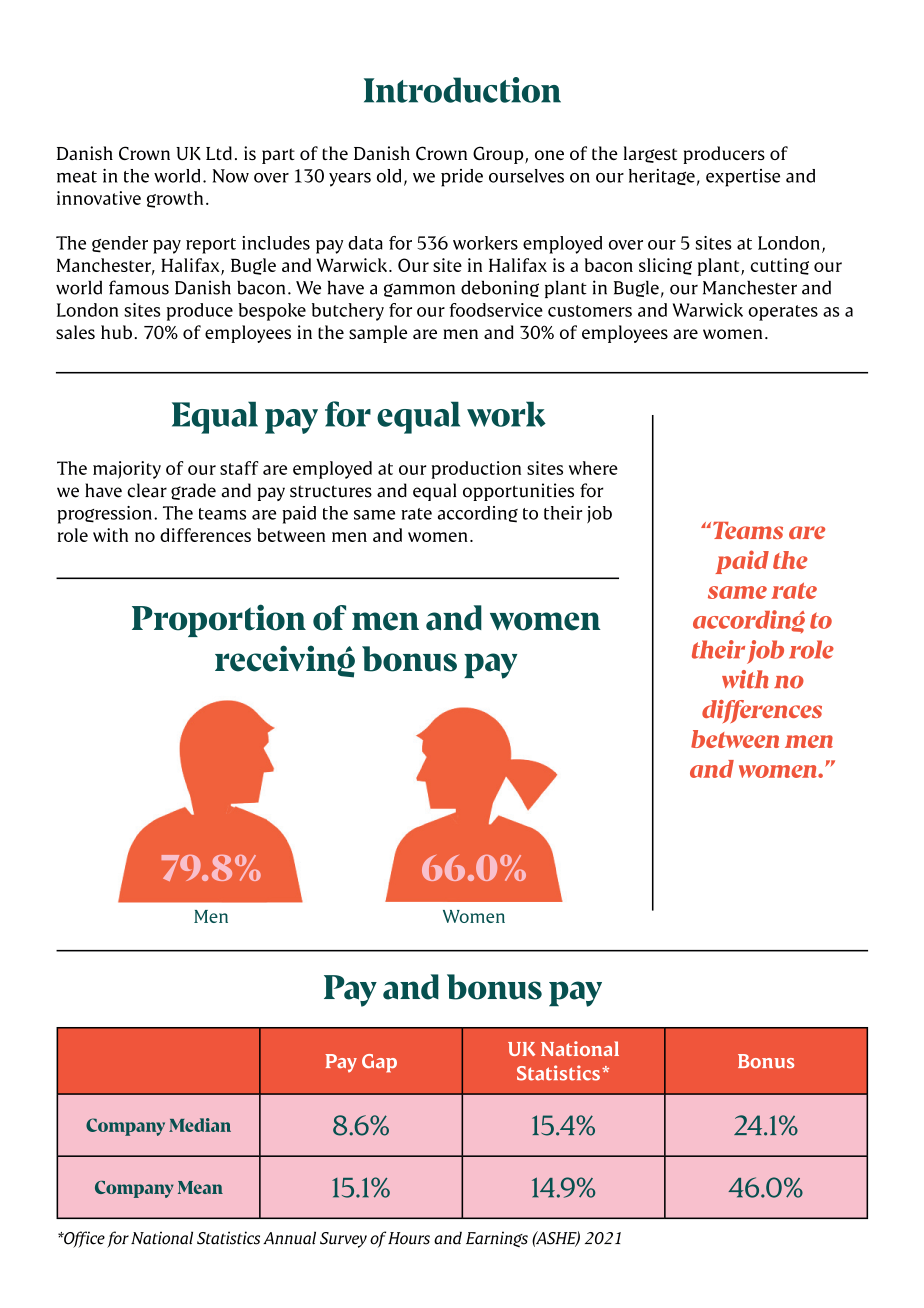 This image has width=924, height=1308. Describe the element at coordinates (462, 90) in the image. I see `Introduction` at that location.
